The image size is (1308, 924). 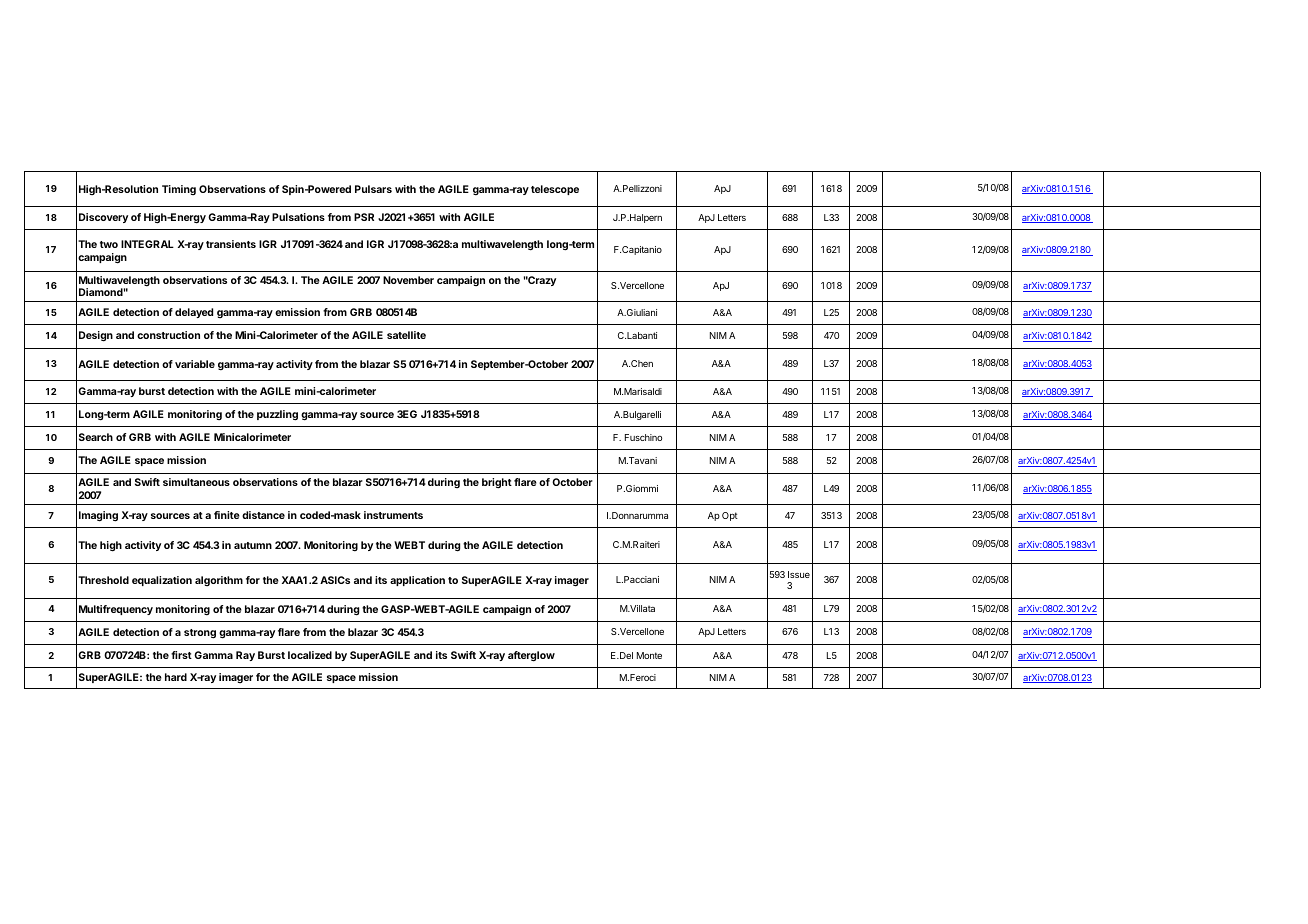 I want to click on PSR, so click(x=364, y=217).
